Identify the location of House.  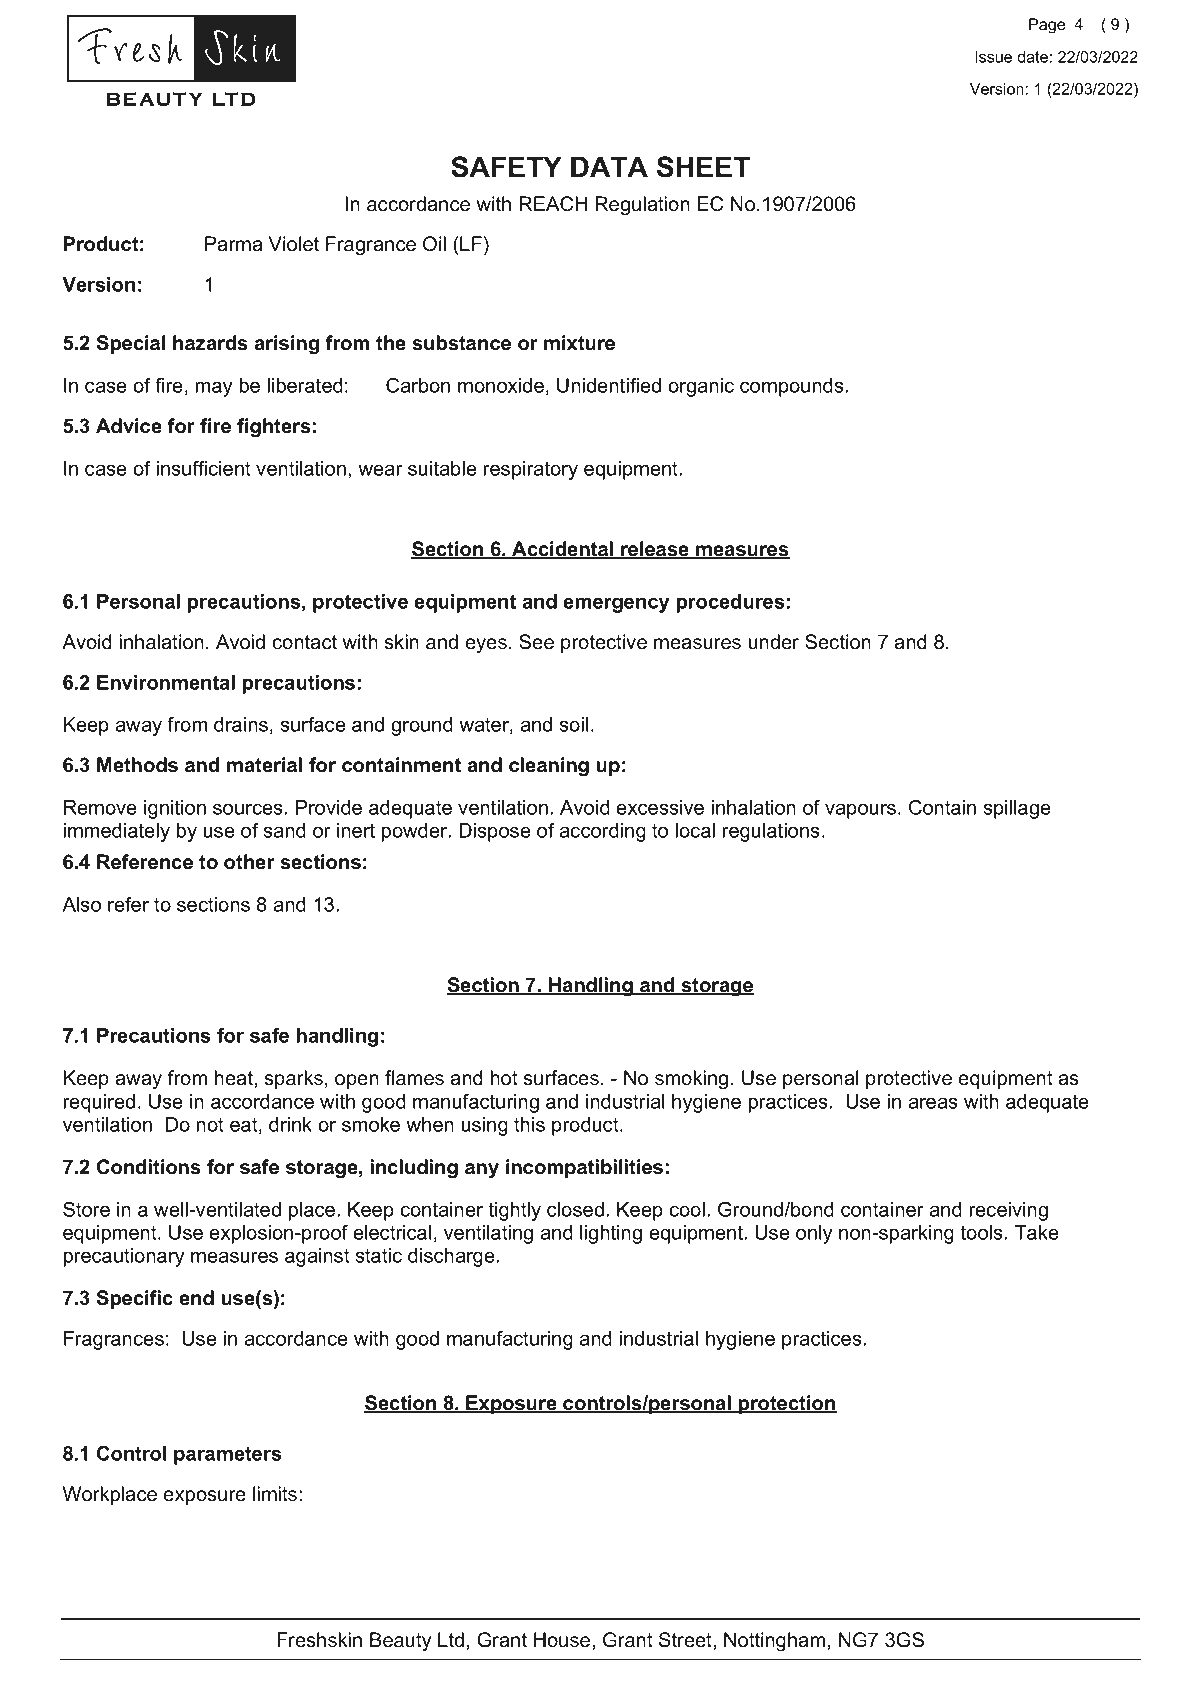
(563, 1640).
